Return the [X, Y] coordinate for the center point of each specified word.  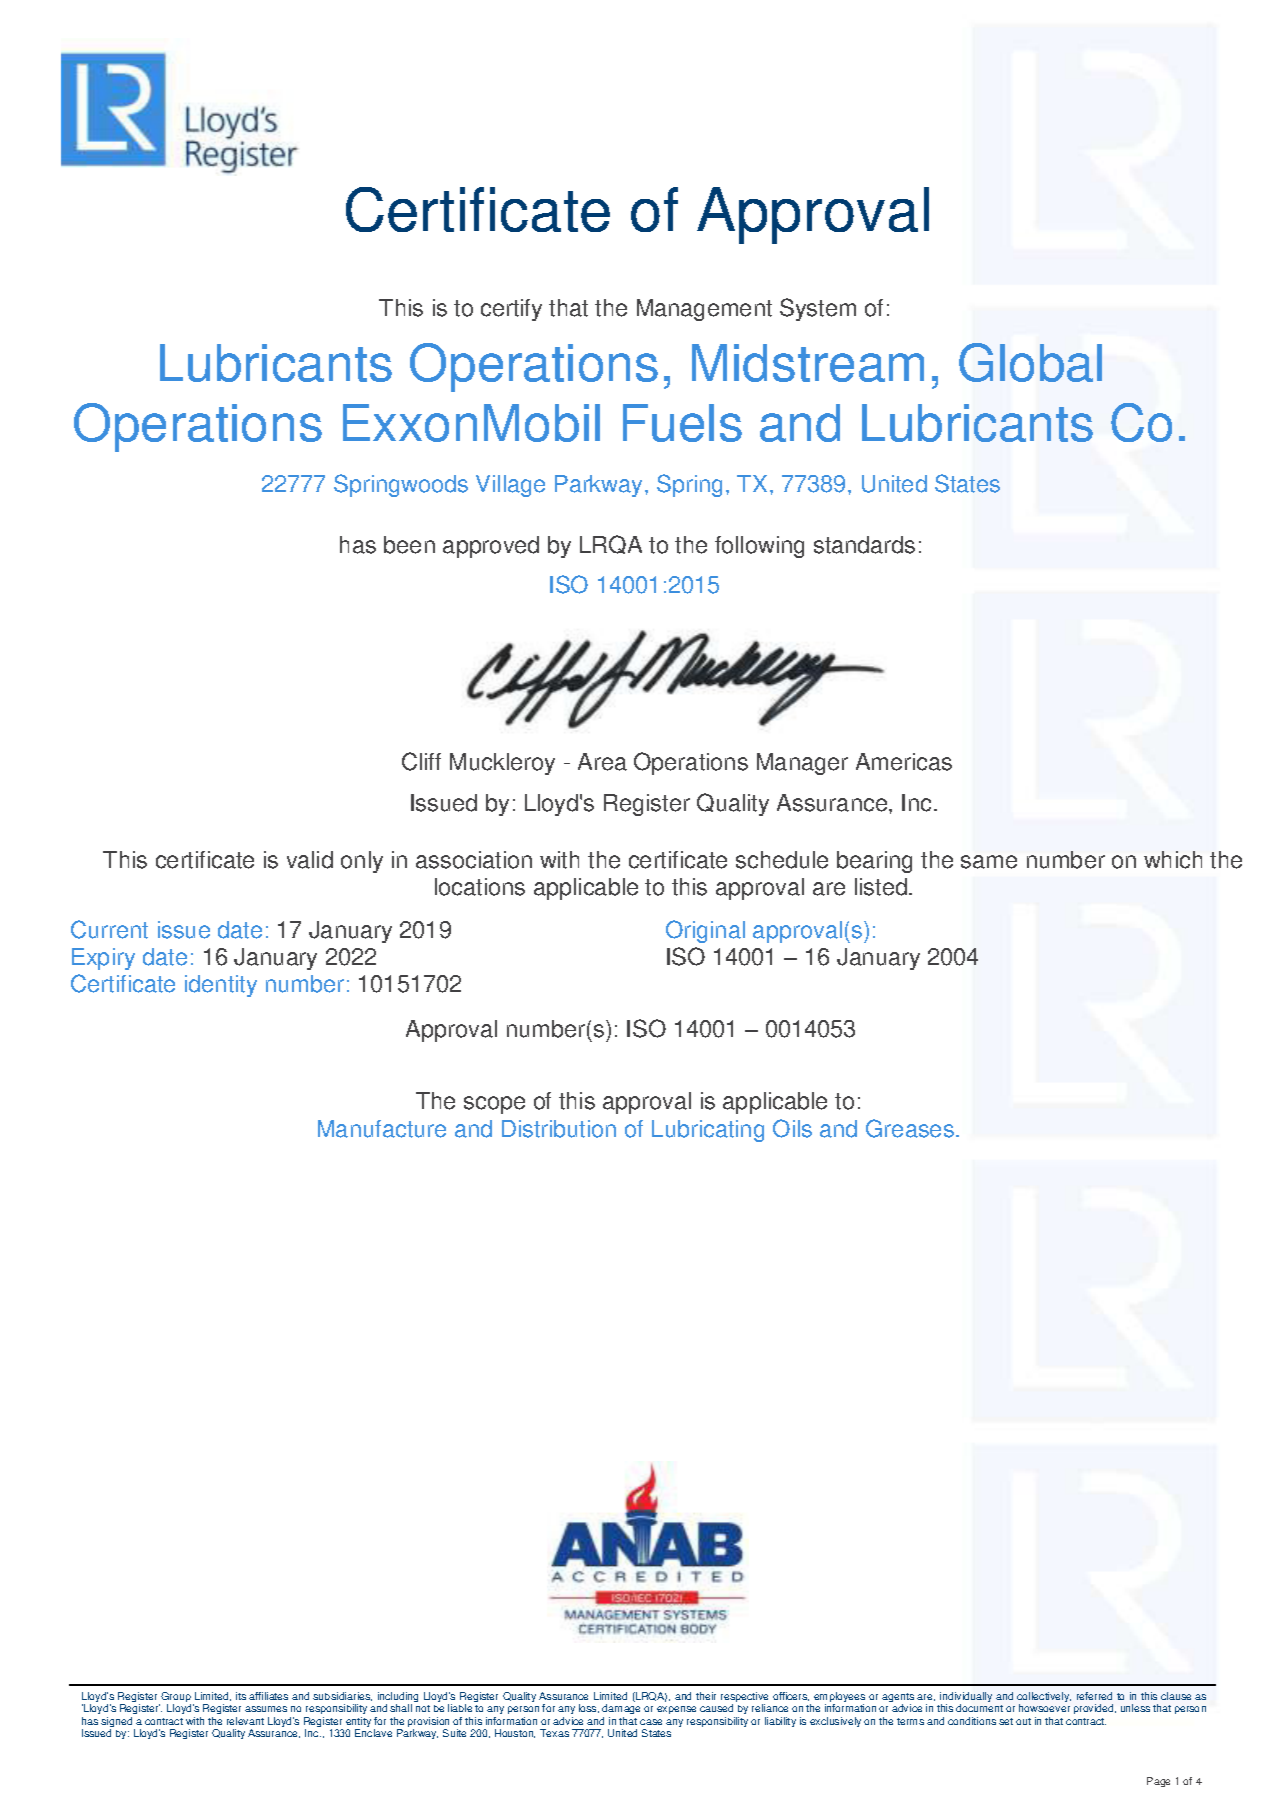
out [1023, 1721]
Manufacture [382, 1129]
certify [511, 310]
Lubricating [708, 1131]
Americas [904, 762]
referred [1094, 1696]
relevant [245, 1721]
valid [310, 860]
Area [602, 762]
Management [704, 310]
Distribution [559, 1129]
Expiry [103, 959]
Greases [910, 1128]
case [651, 1722]
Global [1030, 362]
